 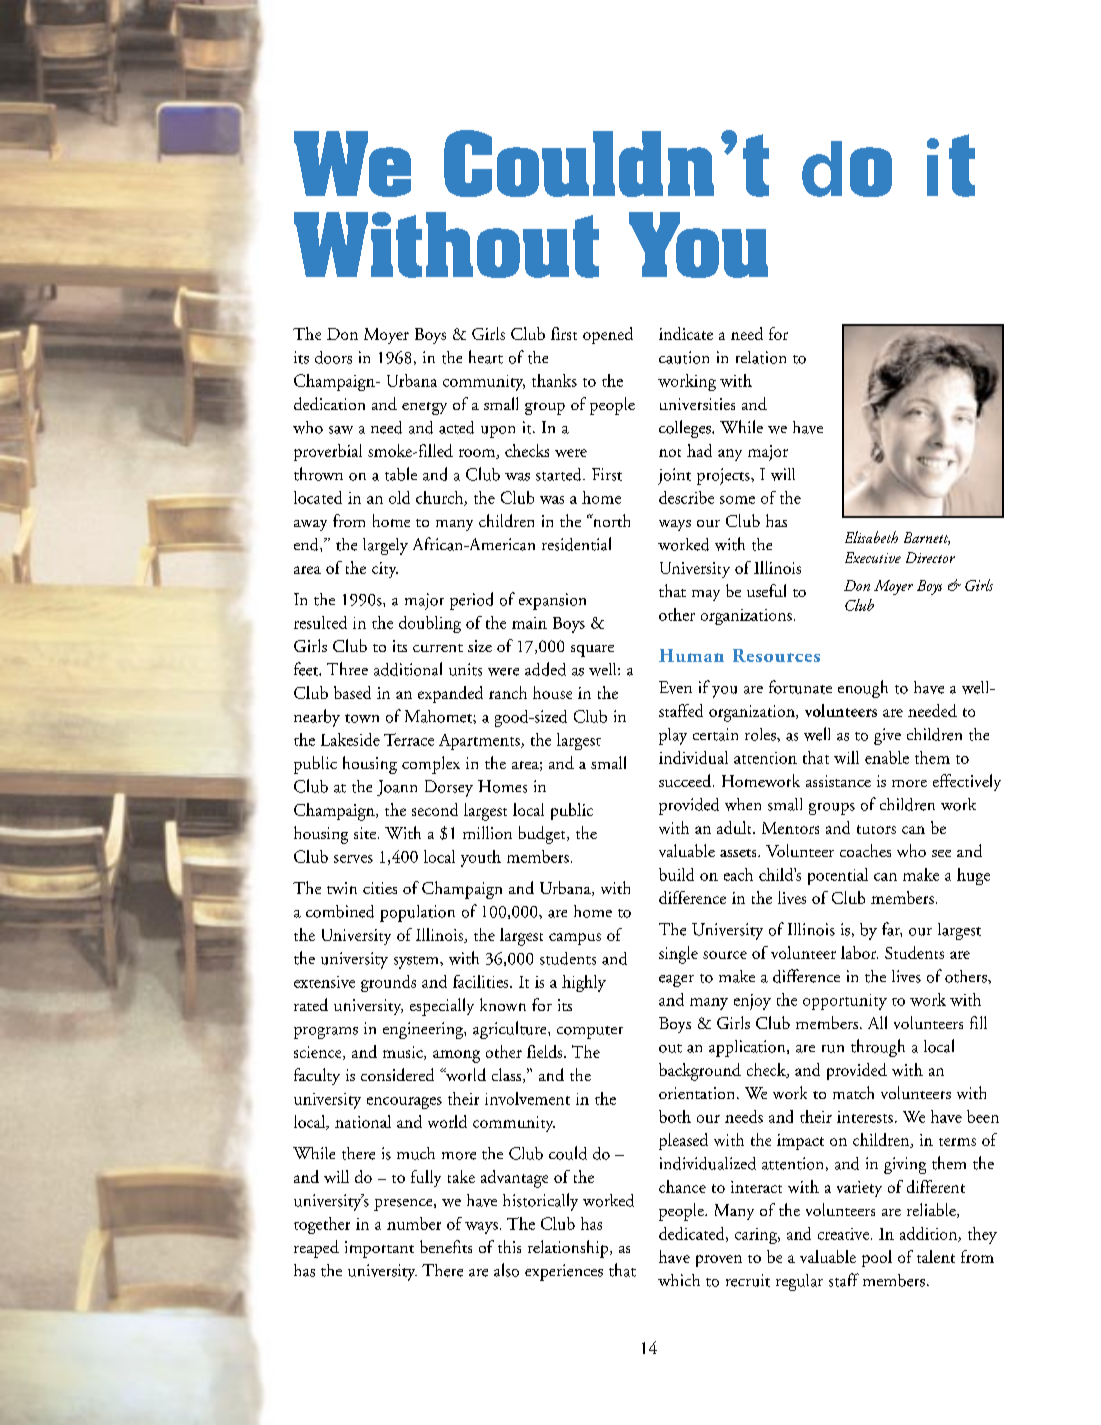 What do you see at coordinates (347, 668) in the image?
I see `Three` at bounding box center [347, 668].
